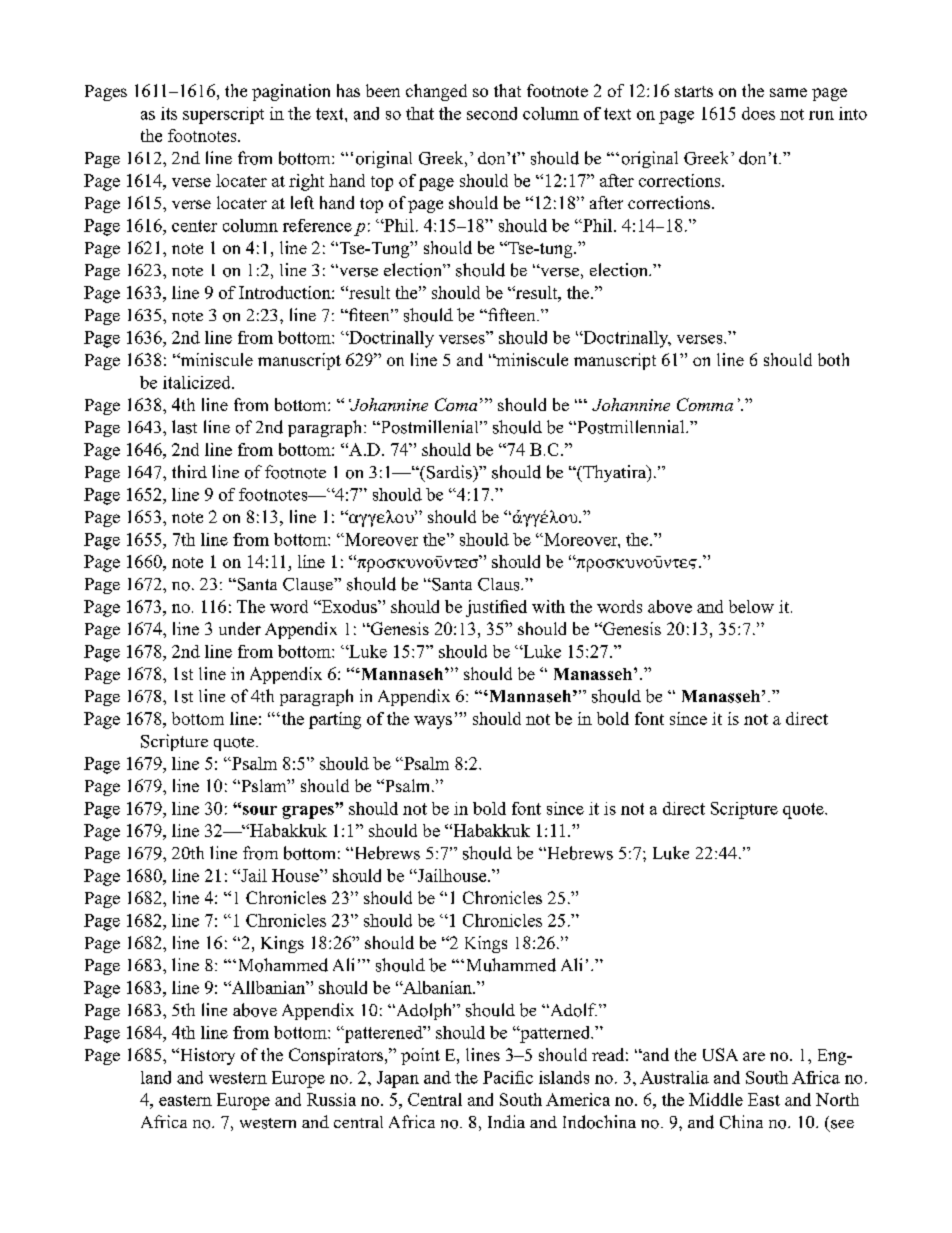  I want to click on grapes, so click(309, 811).
